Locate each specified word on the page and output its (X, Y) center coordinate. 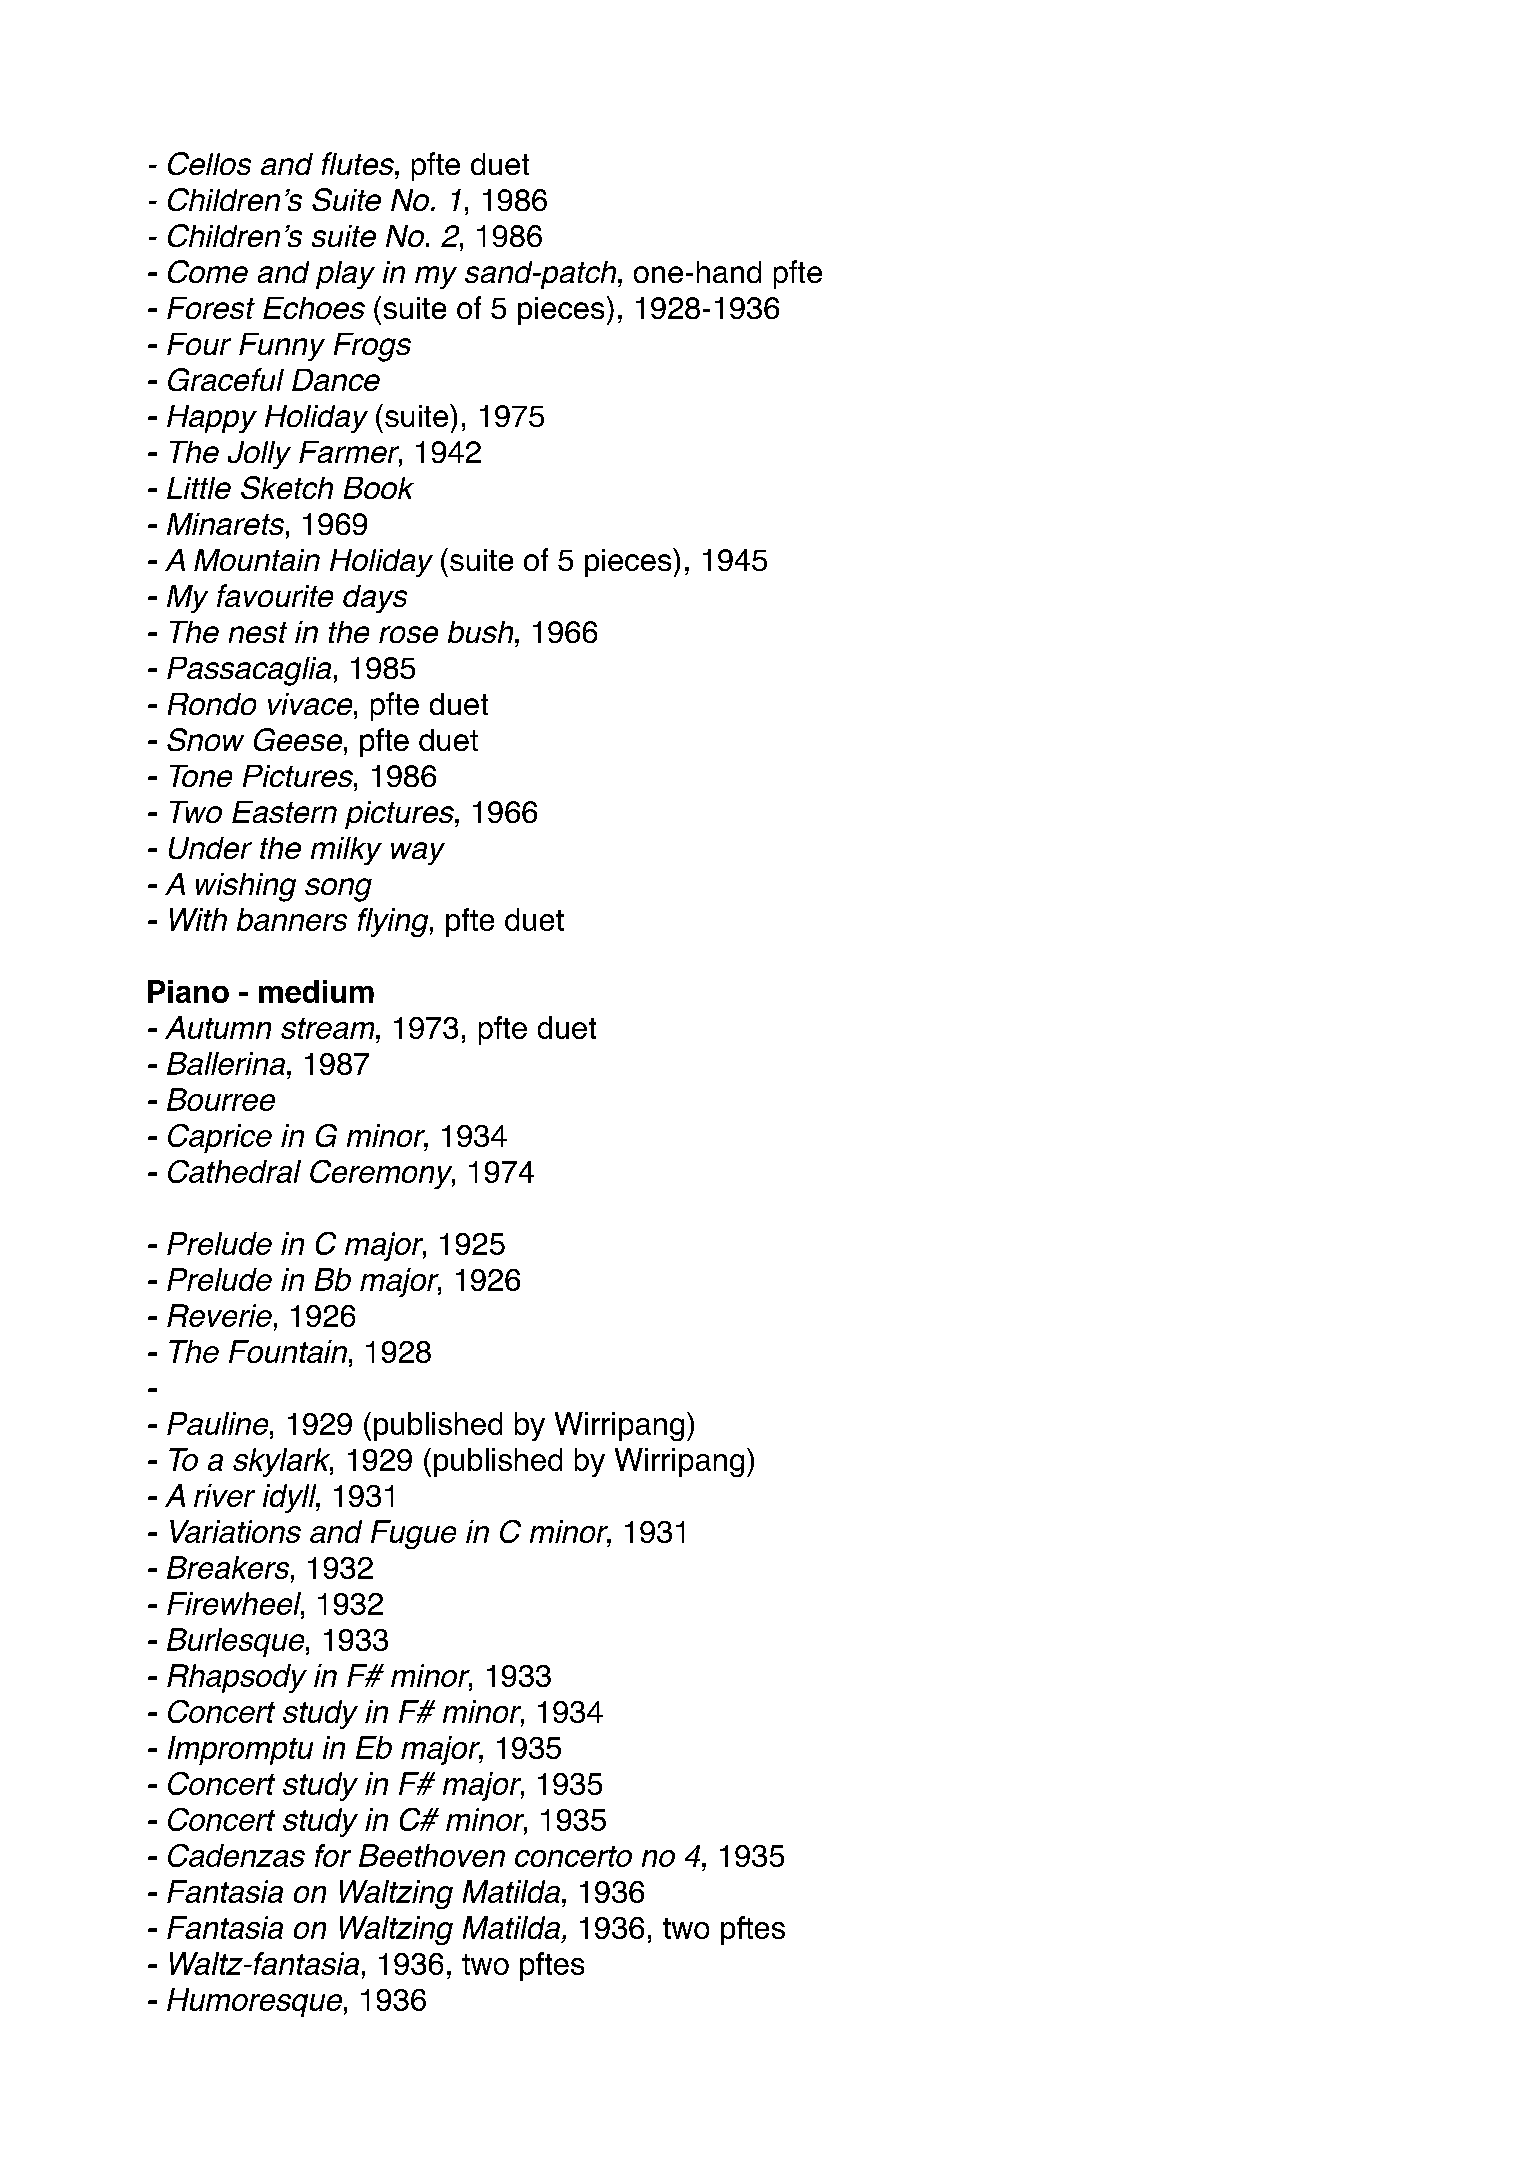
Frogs (372, 347)
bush (482, 632)
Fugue (413, 1534)
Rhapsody (237, 1678)
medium (316, 991)
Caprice (220, 1138)
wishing (246, 887)
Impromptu (240, 1750)
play (345, 275)
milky (346, 851)
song (338, 890)
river (224, 1495)
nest (258, 632)
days (375, 599)
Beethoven (432, 1855)
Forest (211, 308)
